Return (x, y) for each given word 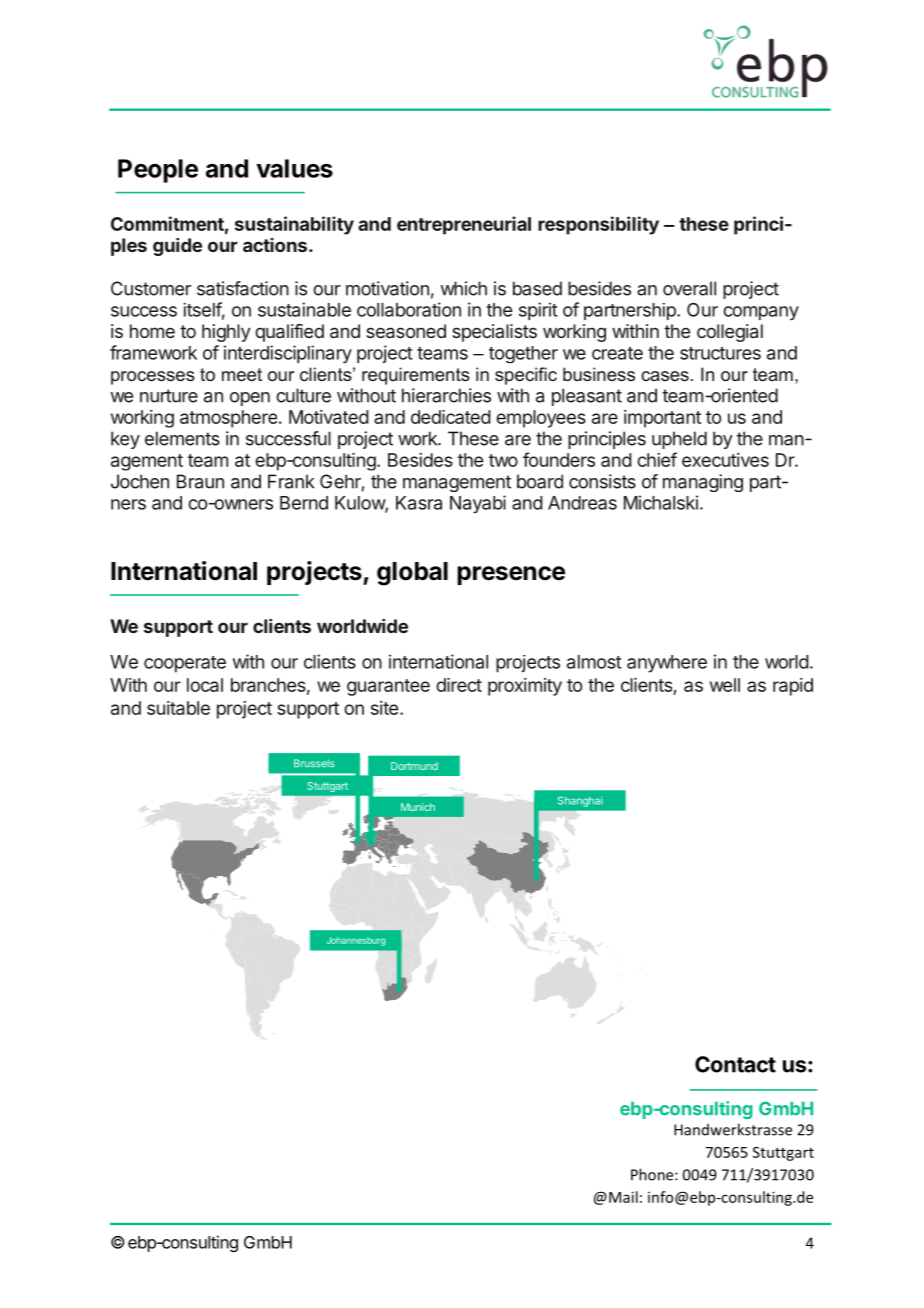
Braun (200, 481)
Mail (623, 1197)
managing (703, 483)
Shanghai (580, 801)
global (412, 574)
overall (689, 288)
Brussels (314, 763)
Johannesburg (356, 941)
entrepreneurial (464, 225)
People (158, 171)
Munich (418, 807)
